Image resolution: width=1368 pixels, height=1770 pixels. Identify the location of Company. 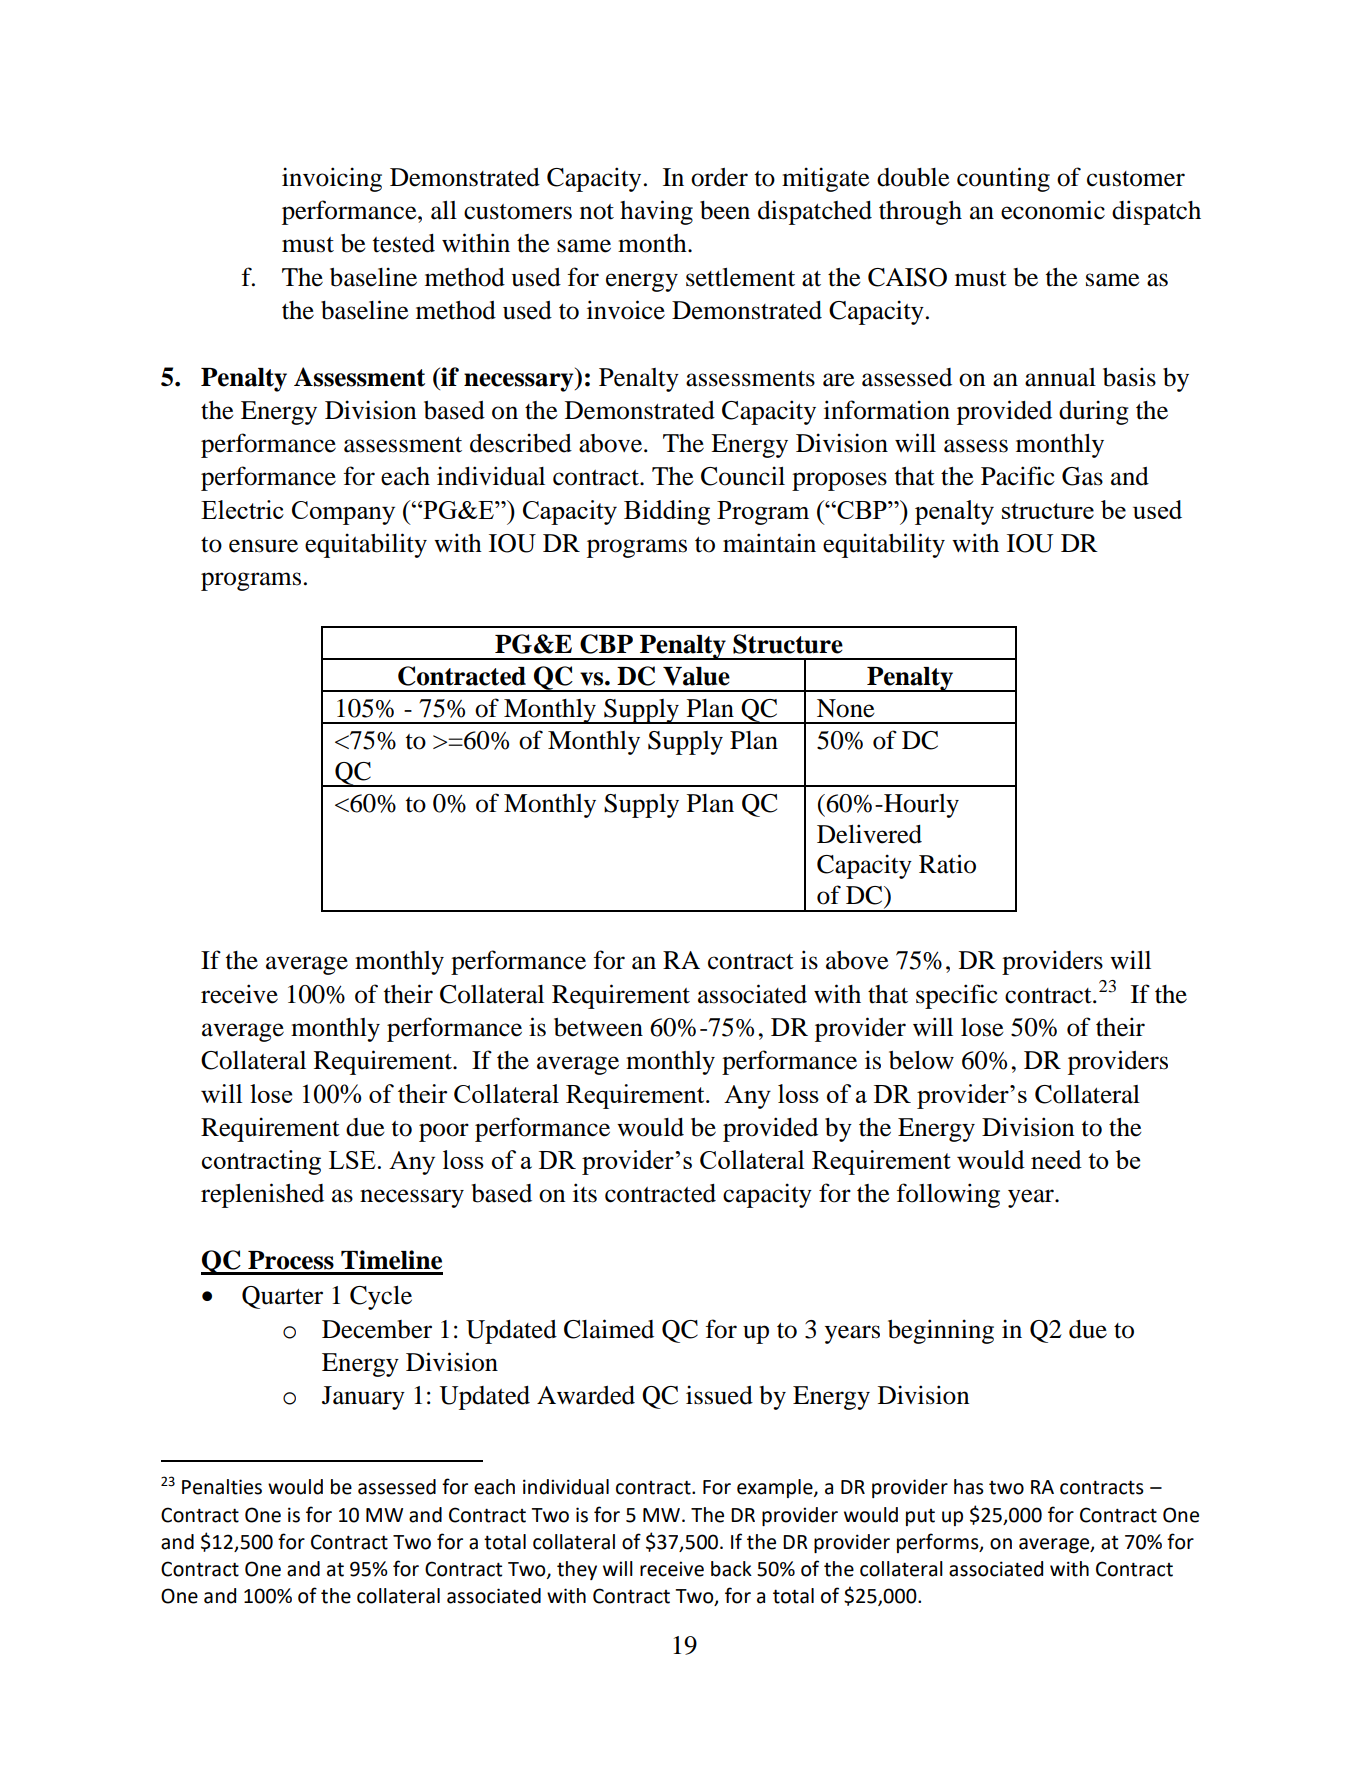
(343, 513).
